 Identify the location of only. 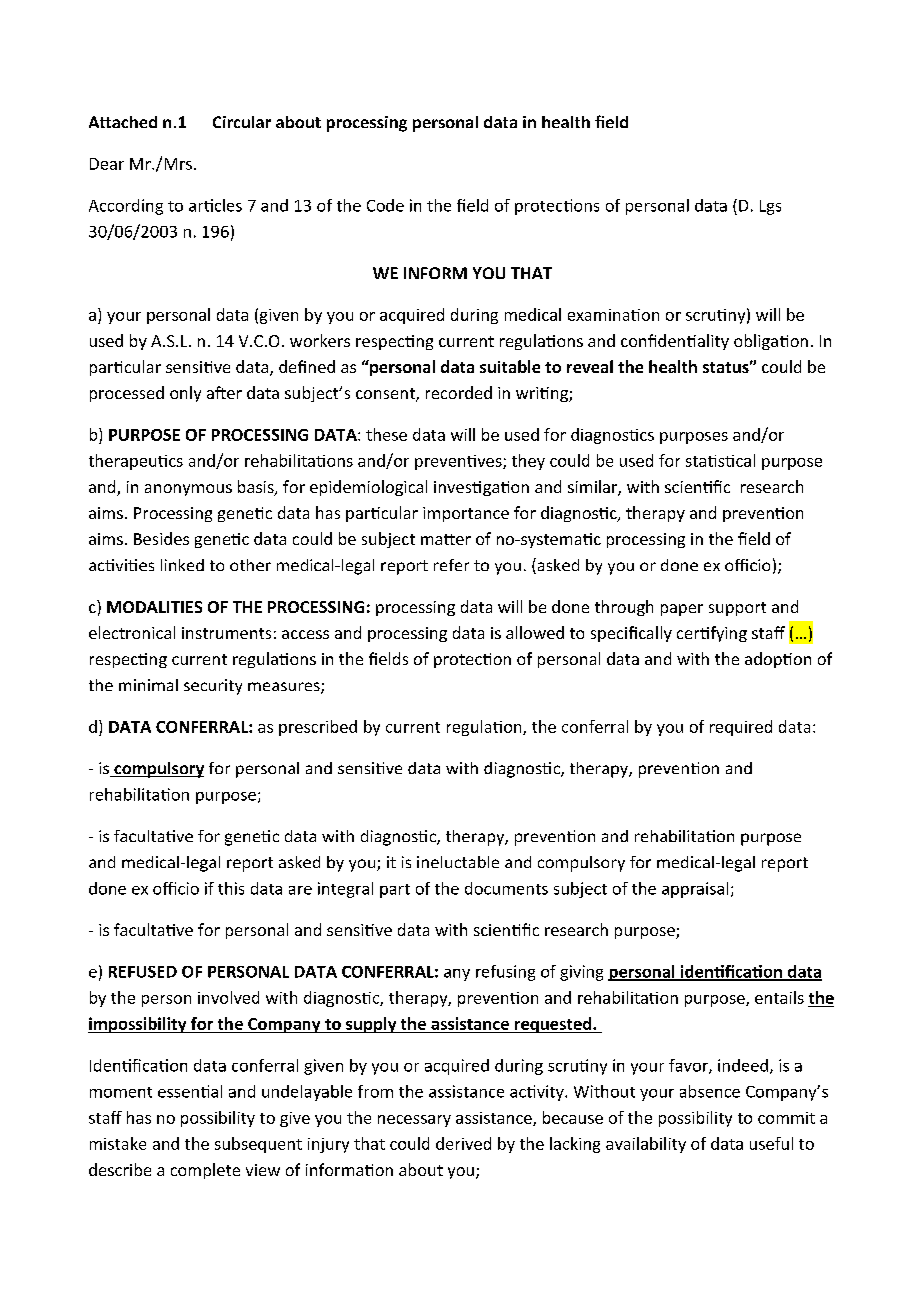
(185, 394).
